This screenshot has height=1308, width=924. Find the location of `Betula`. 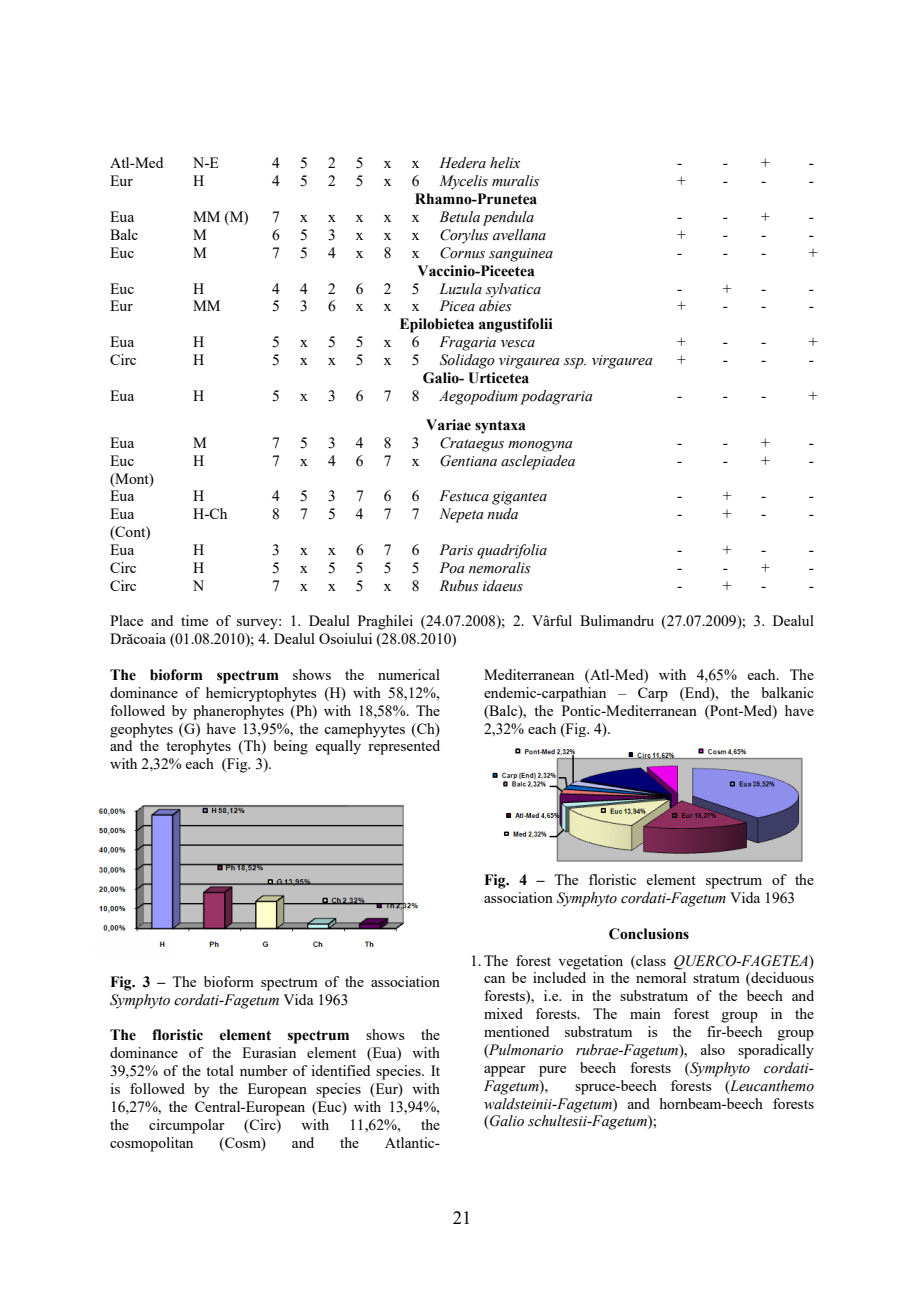

Betula is located at coordinates (459, 217).
